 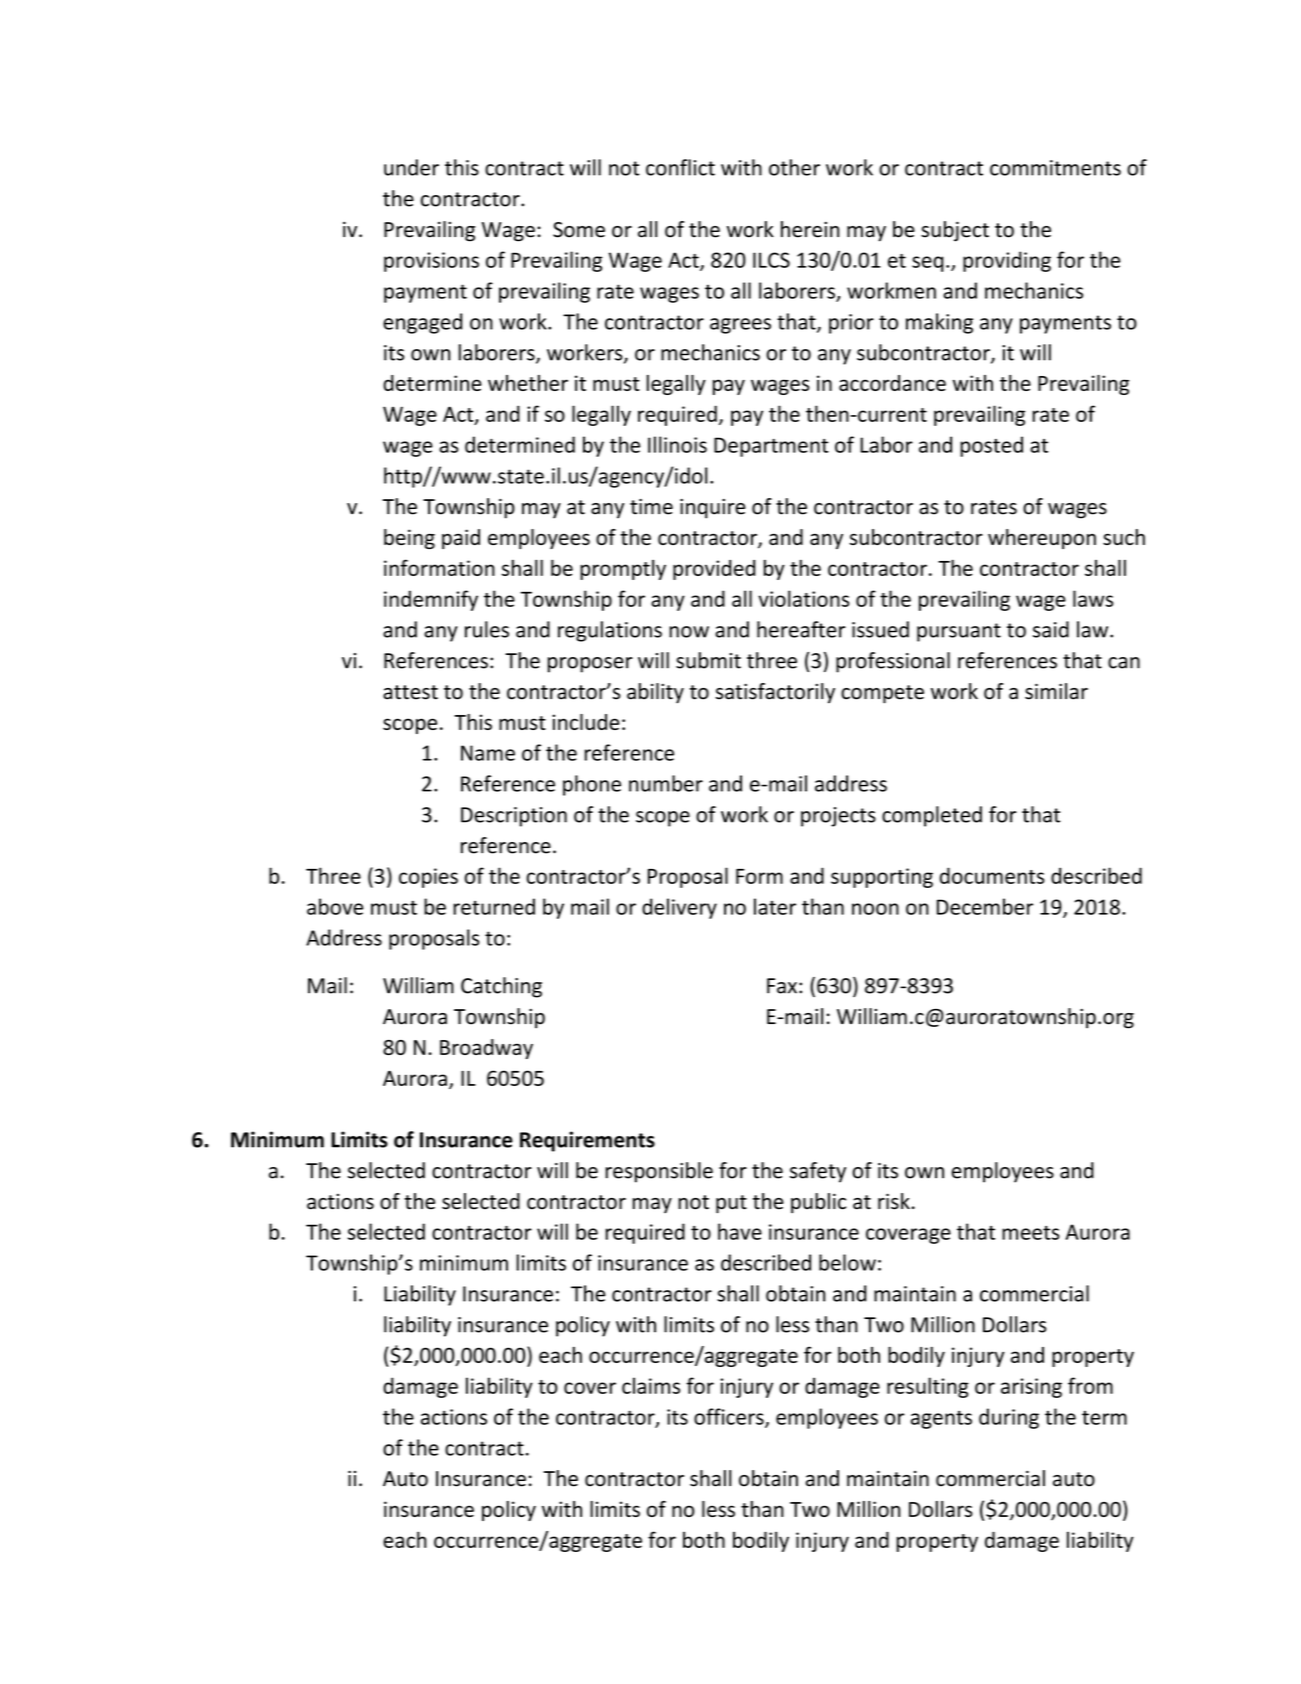 What do you see at coordinates (666, 783) in the page?
I see `number` at bounding box center [666, 783].
